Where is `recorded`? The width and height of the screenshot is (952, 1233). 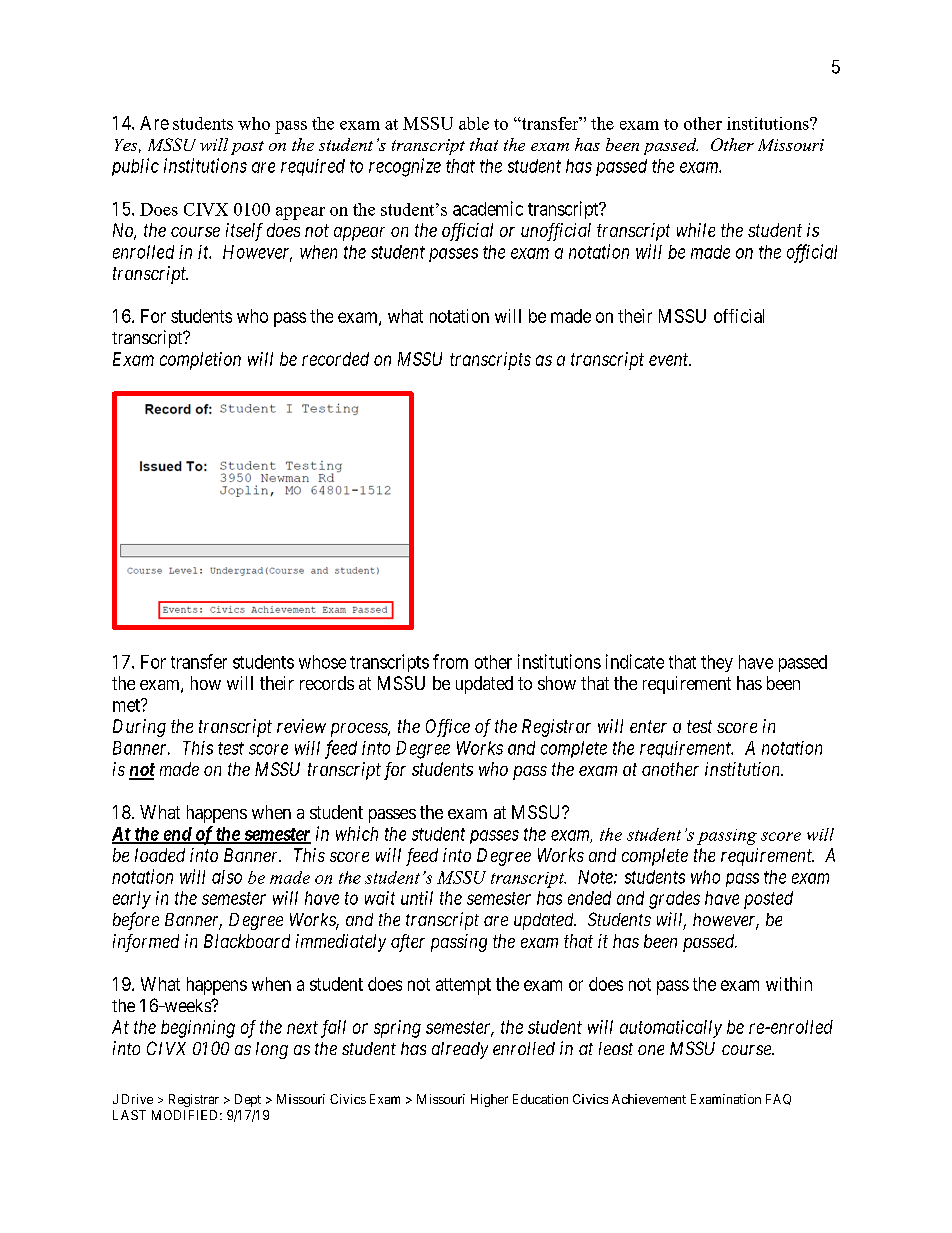 recorded is located at coordinates (335, 359).
